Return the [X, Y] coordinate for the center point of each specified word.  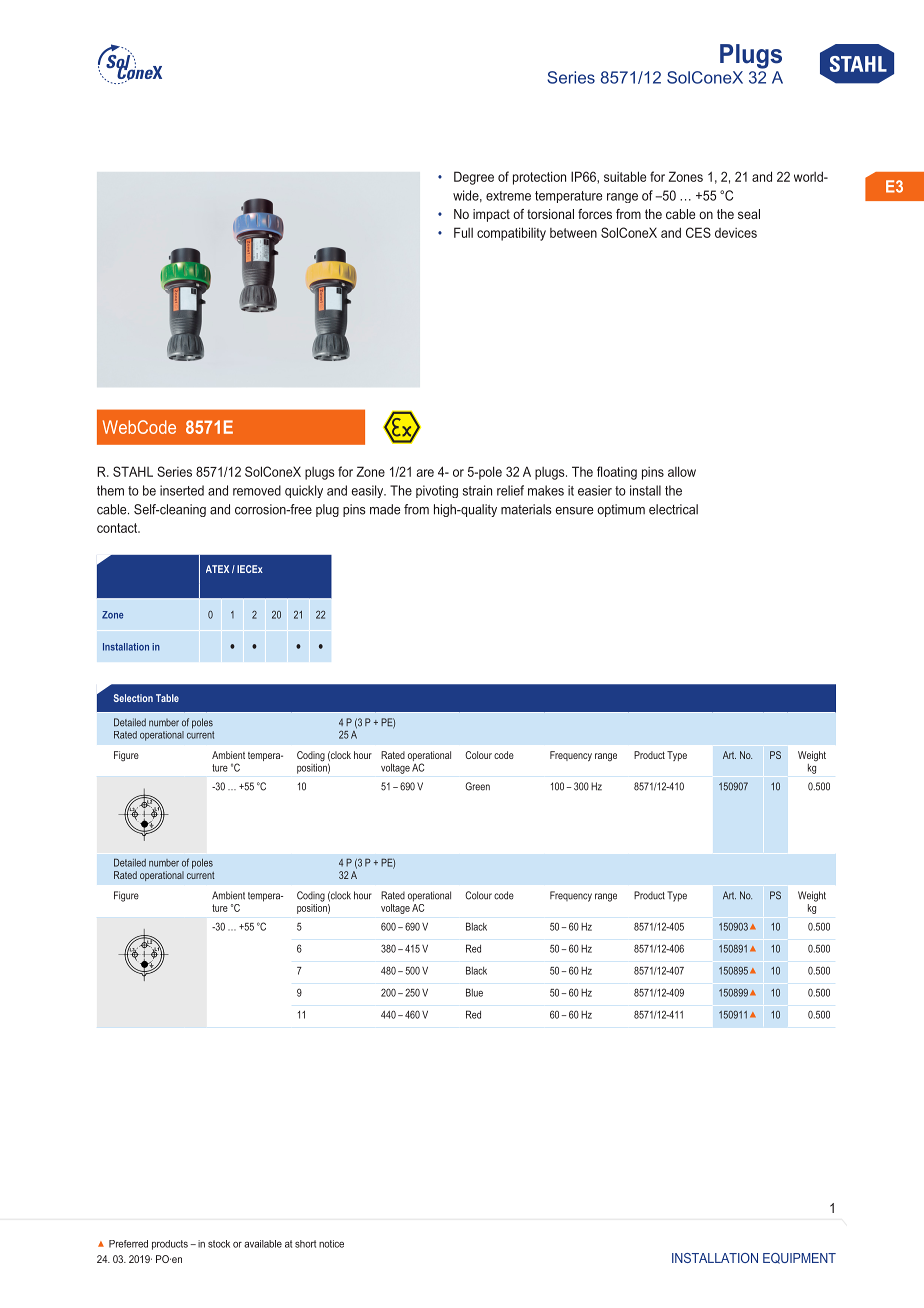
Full [463, 232]
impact [491, 215]
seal [749, 214]
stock [219, 1244]
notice [331, 1244]
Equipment [799, 1258]
